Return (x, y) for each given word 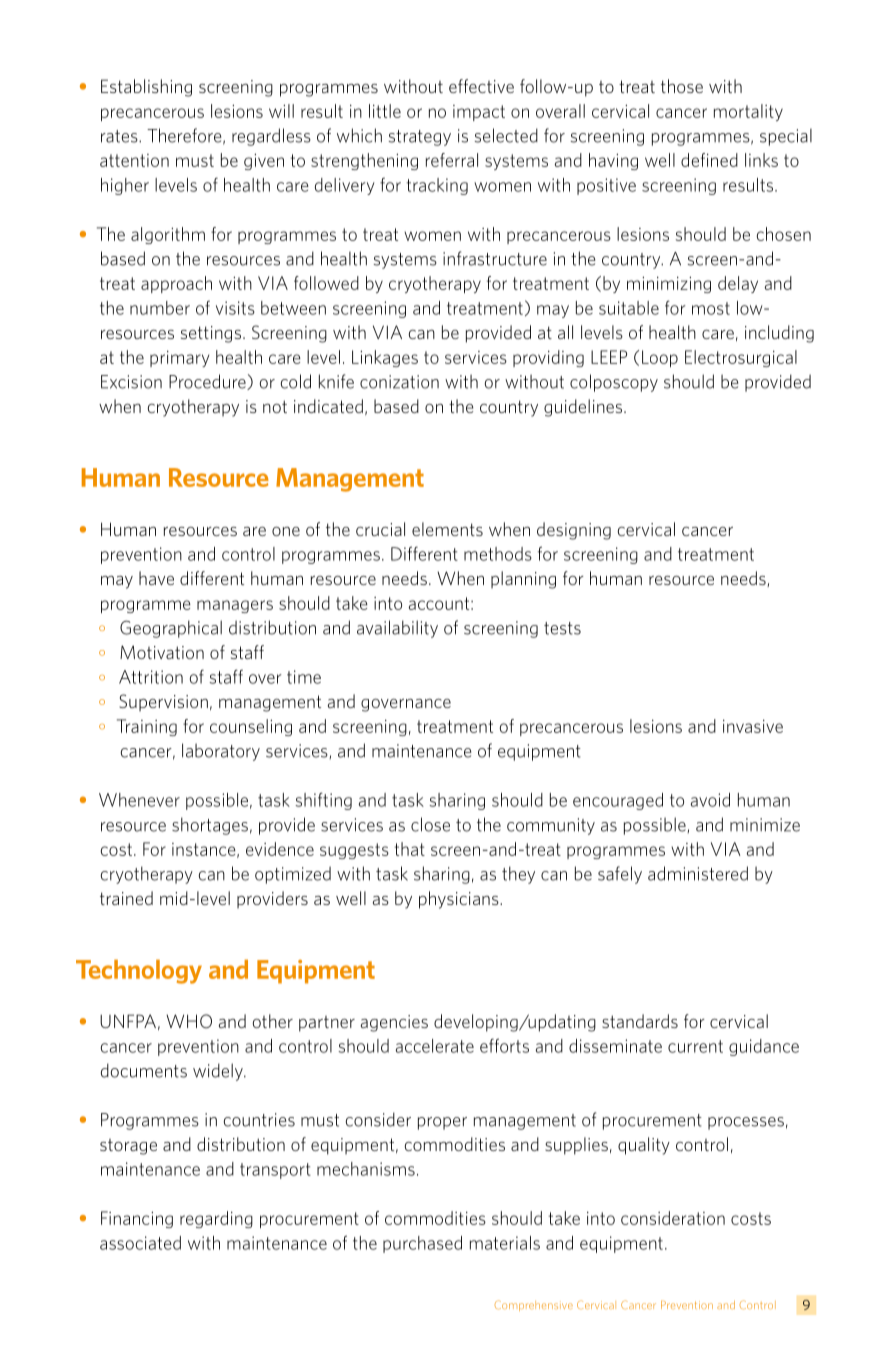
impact (479, 113)
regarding (216, 1219)
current (695, 1046)
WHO (189, 1021)
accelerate (435, 1046)
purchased (422, 1244)
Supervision (163, 702)
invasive (753, 726)
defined (709, 160)
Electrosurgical (741, 358)
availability (397, 629)
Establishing (146, 88)
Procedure (208, 382)
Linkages (385, 358)
